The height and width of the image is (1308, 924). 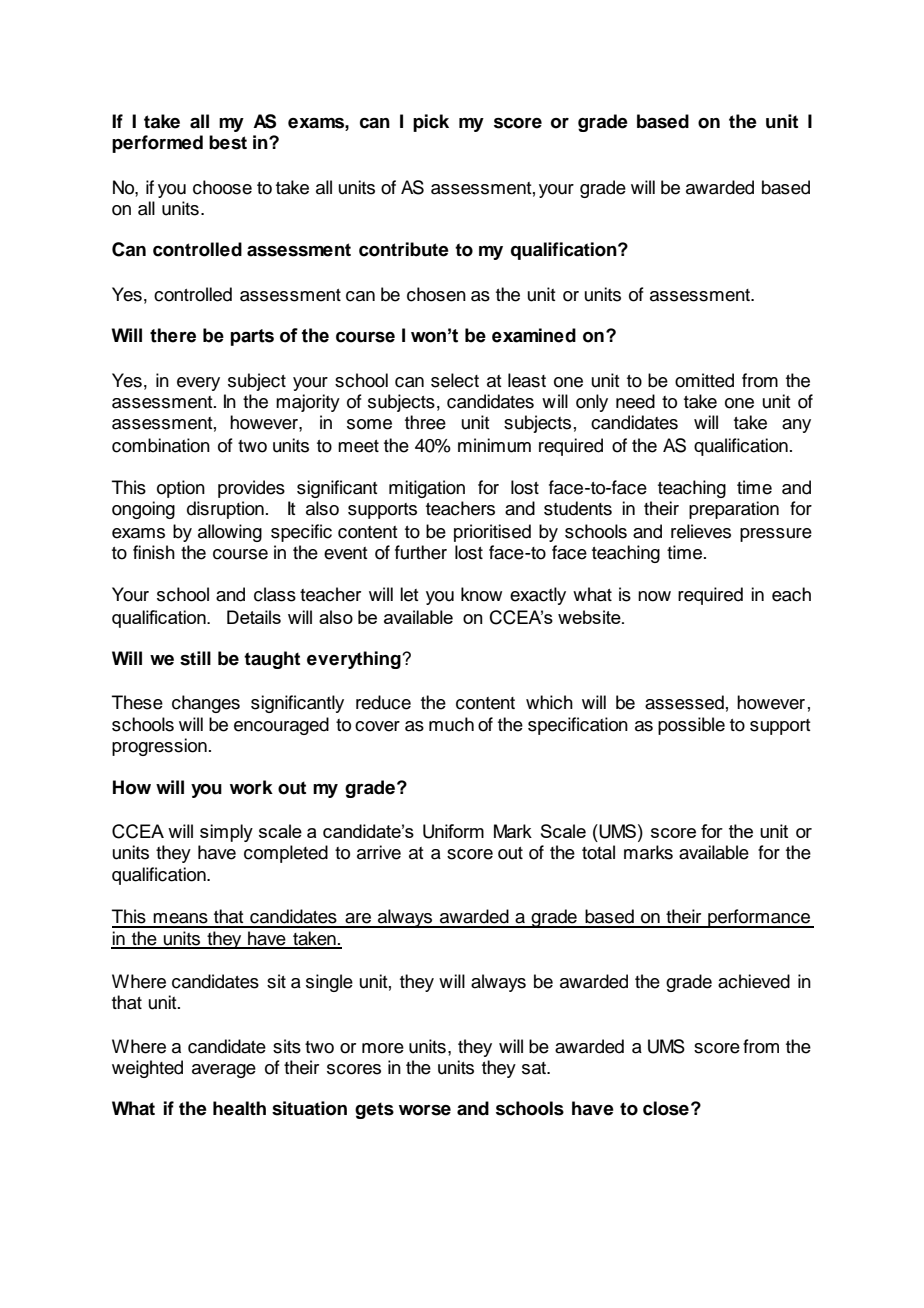 I want to click on worse, so click(x=425, y=1110).
